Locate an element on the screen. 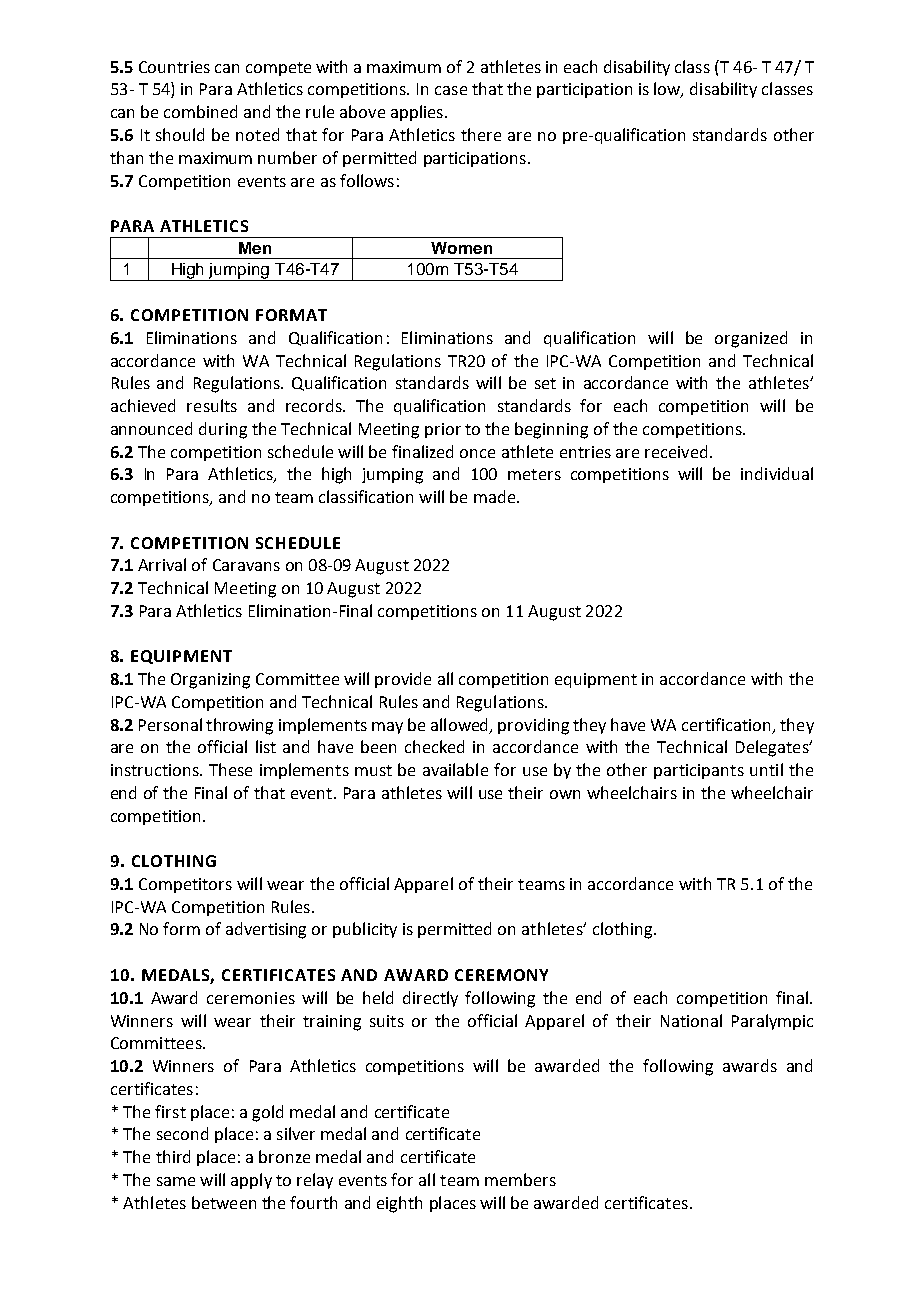 The height and width of the screenshot is (1308, 924). case is located at coordinates (451, 90).
